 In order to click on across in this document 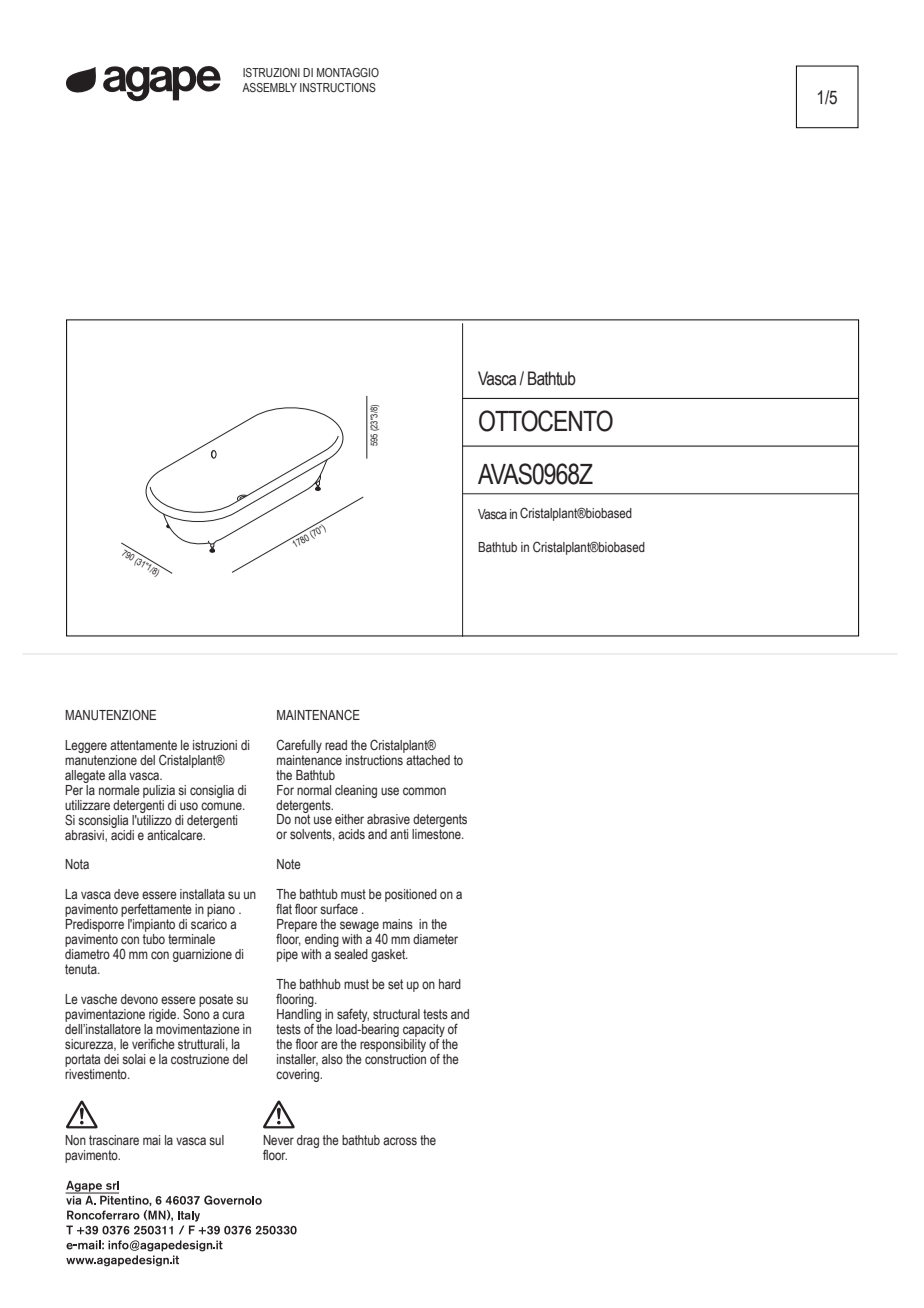, I will do `click(400, 1141)`.
